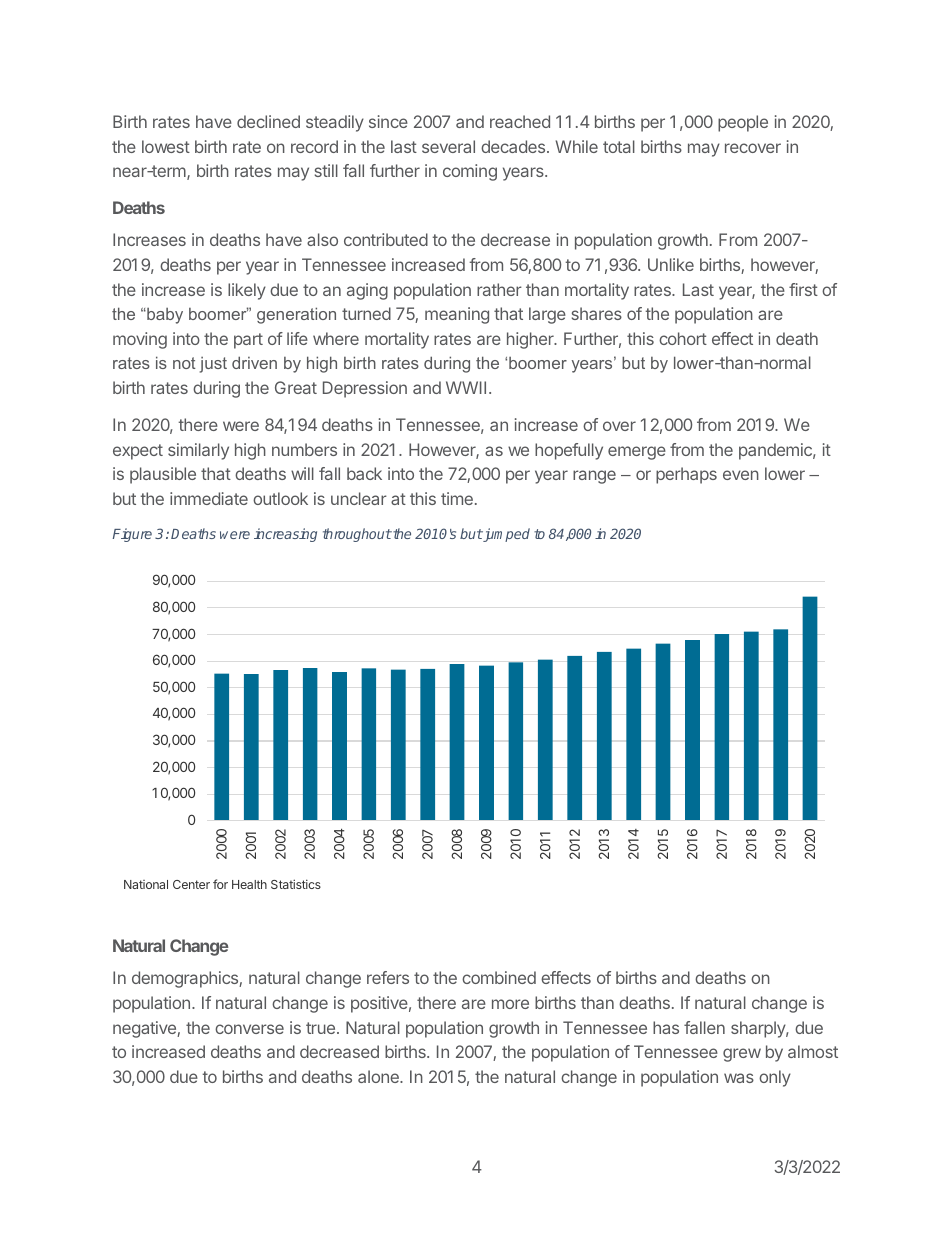  Describe the element at coordinates (296, 884) in the page. I see `Statistics` at that location.
